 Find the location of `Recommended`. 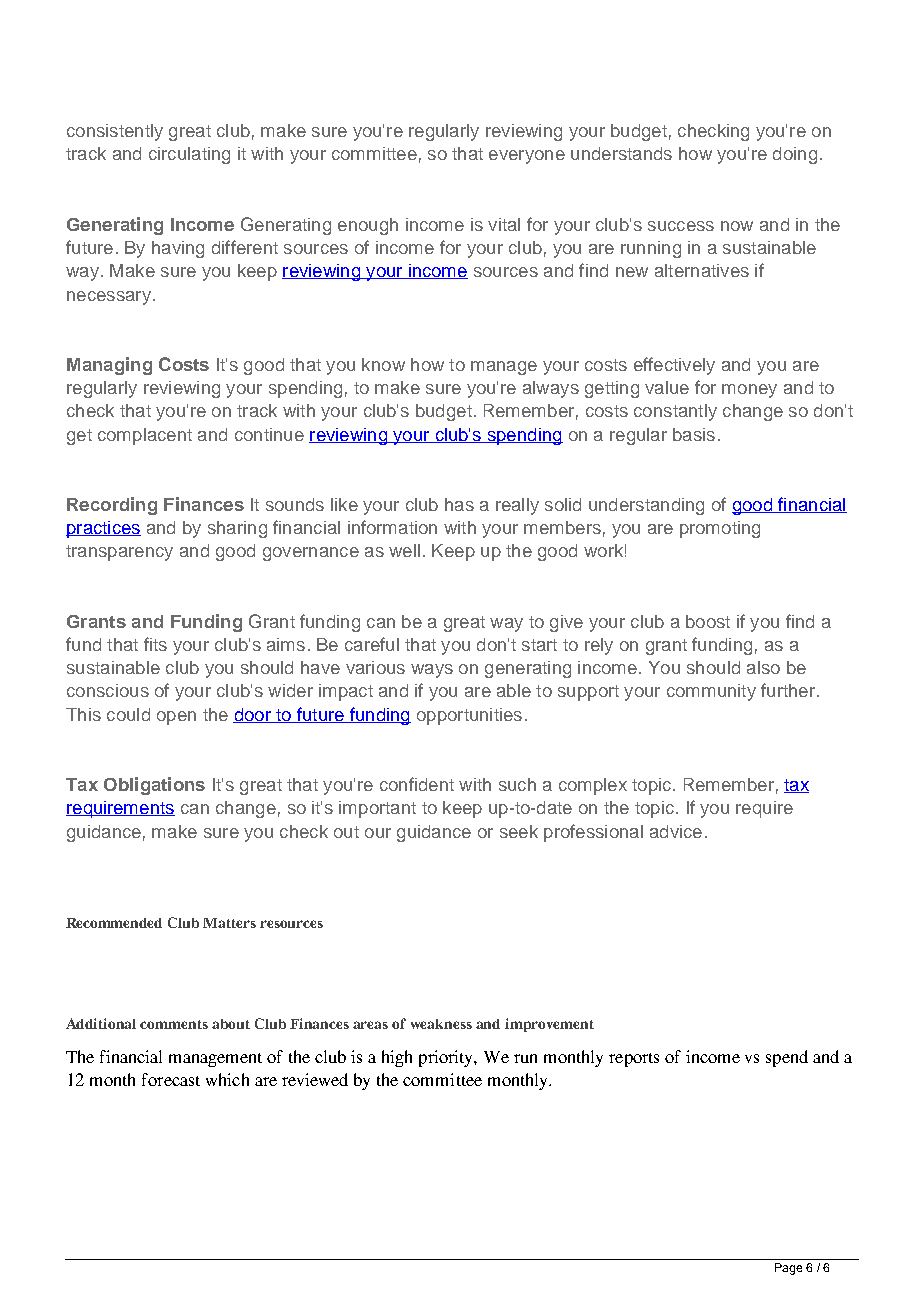

Recommended is located at coordinates (114, 923).
